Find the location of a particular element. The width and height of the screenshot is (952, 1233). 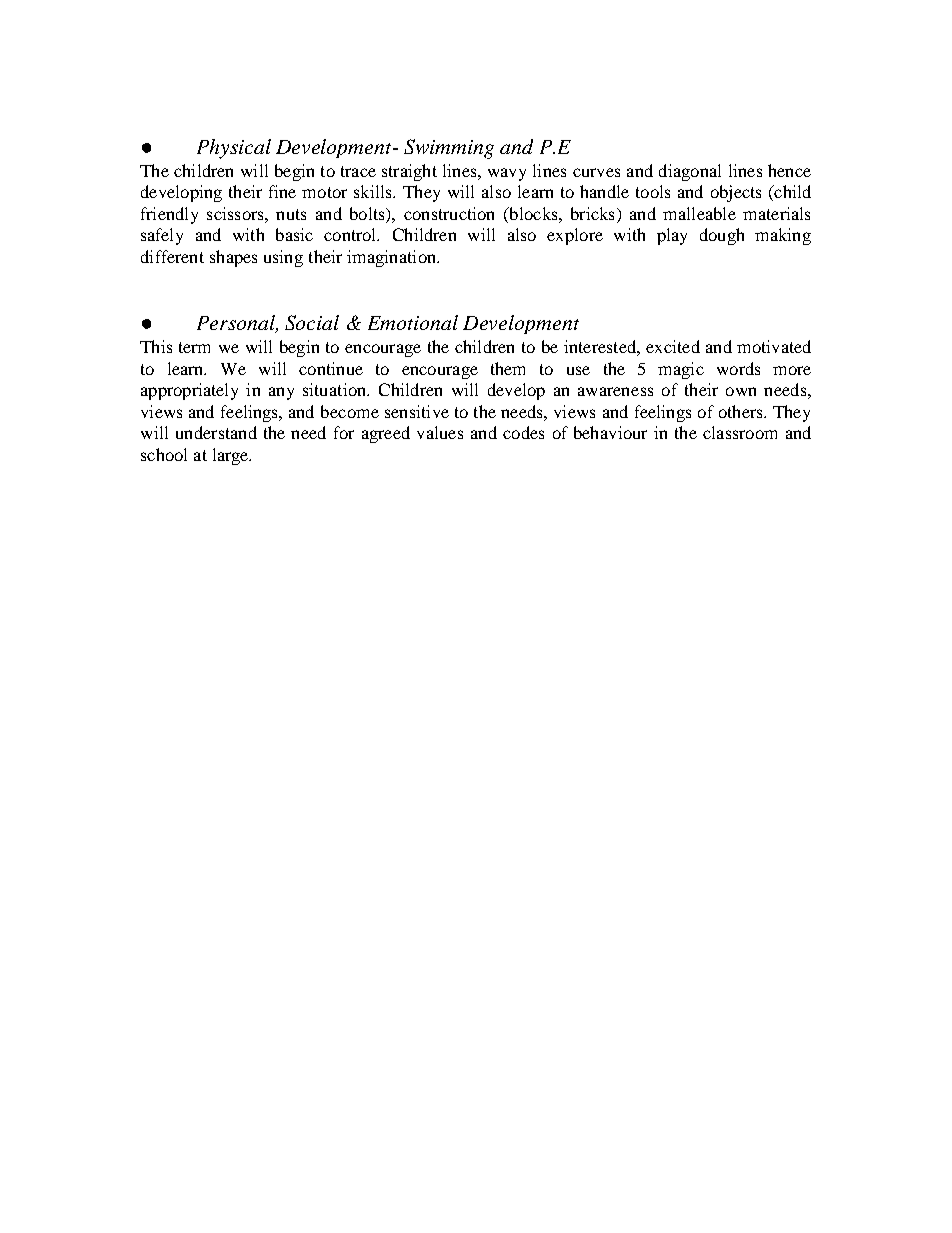

Physical is located at coordinates (234, 149).
